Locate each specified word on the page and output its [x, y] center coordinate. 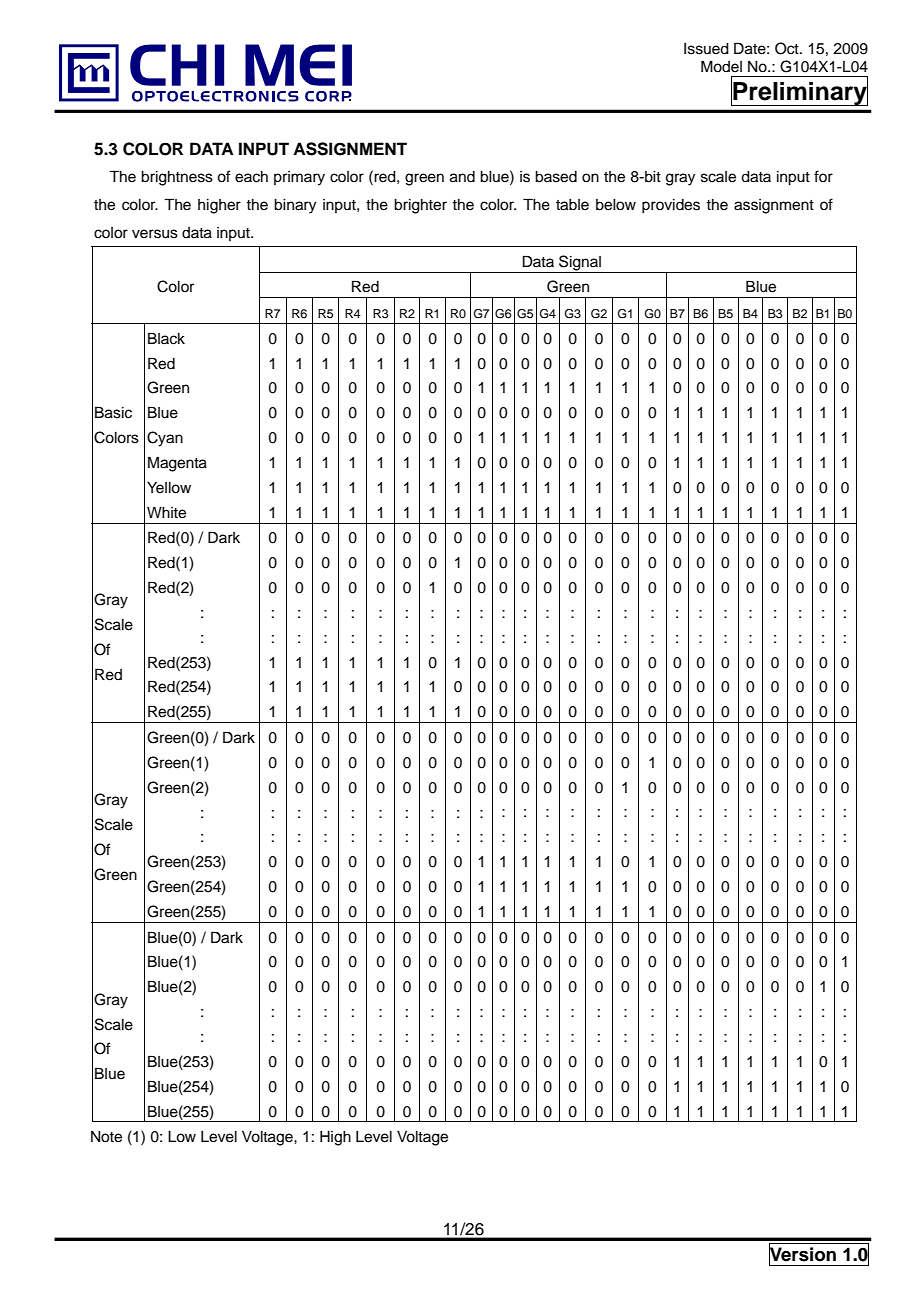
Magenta [177, 464]
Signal [580, 264]
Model [721, 66]
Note [106, 1137]
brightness [177, 178]
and [462, 177]
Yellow [169, 488]
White [166, 513]
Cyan [165, 439]
